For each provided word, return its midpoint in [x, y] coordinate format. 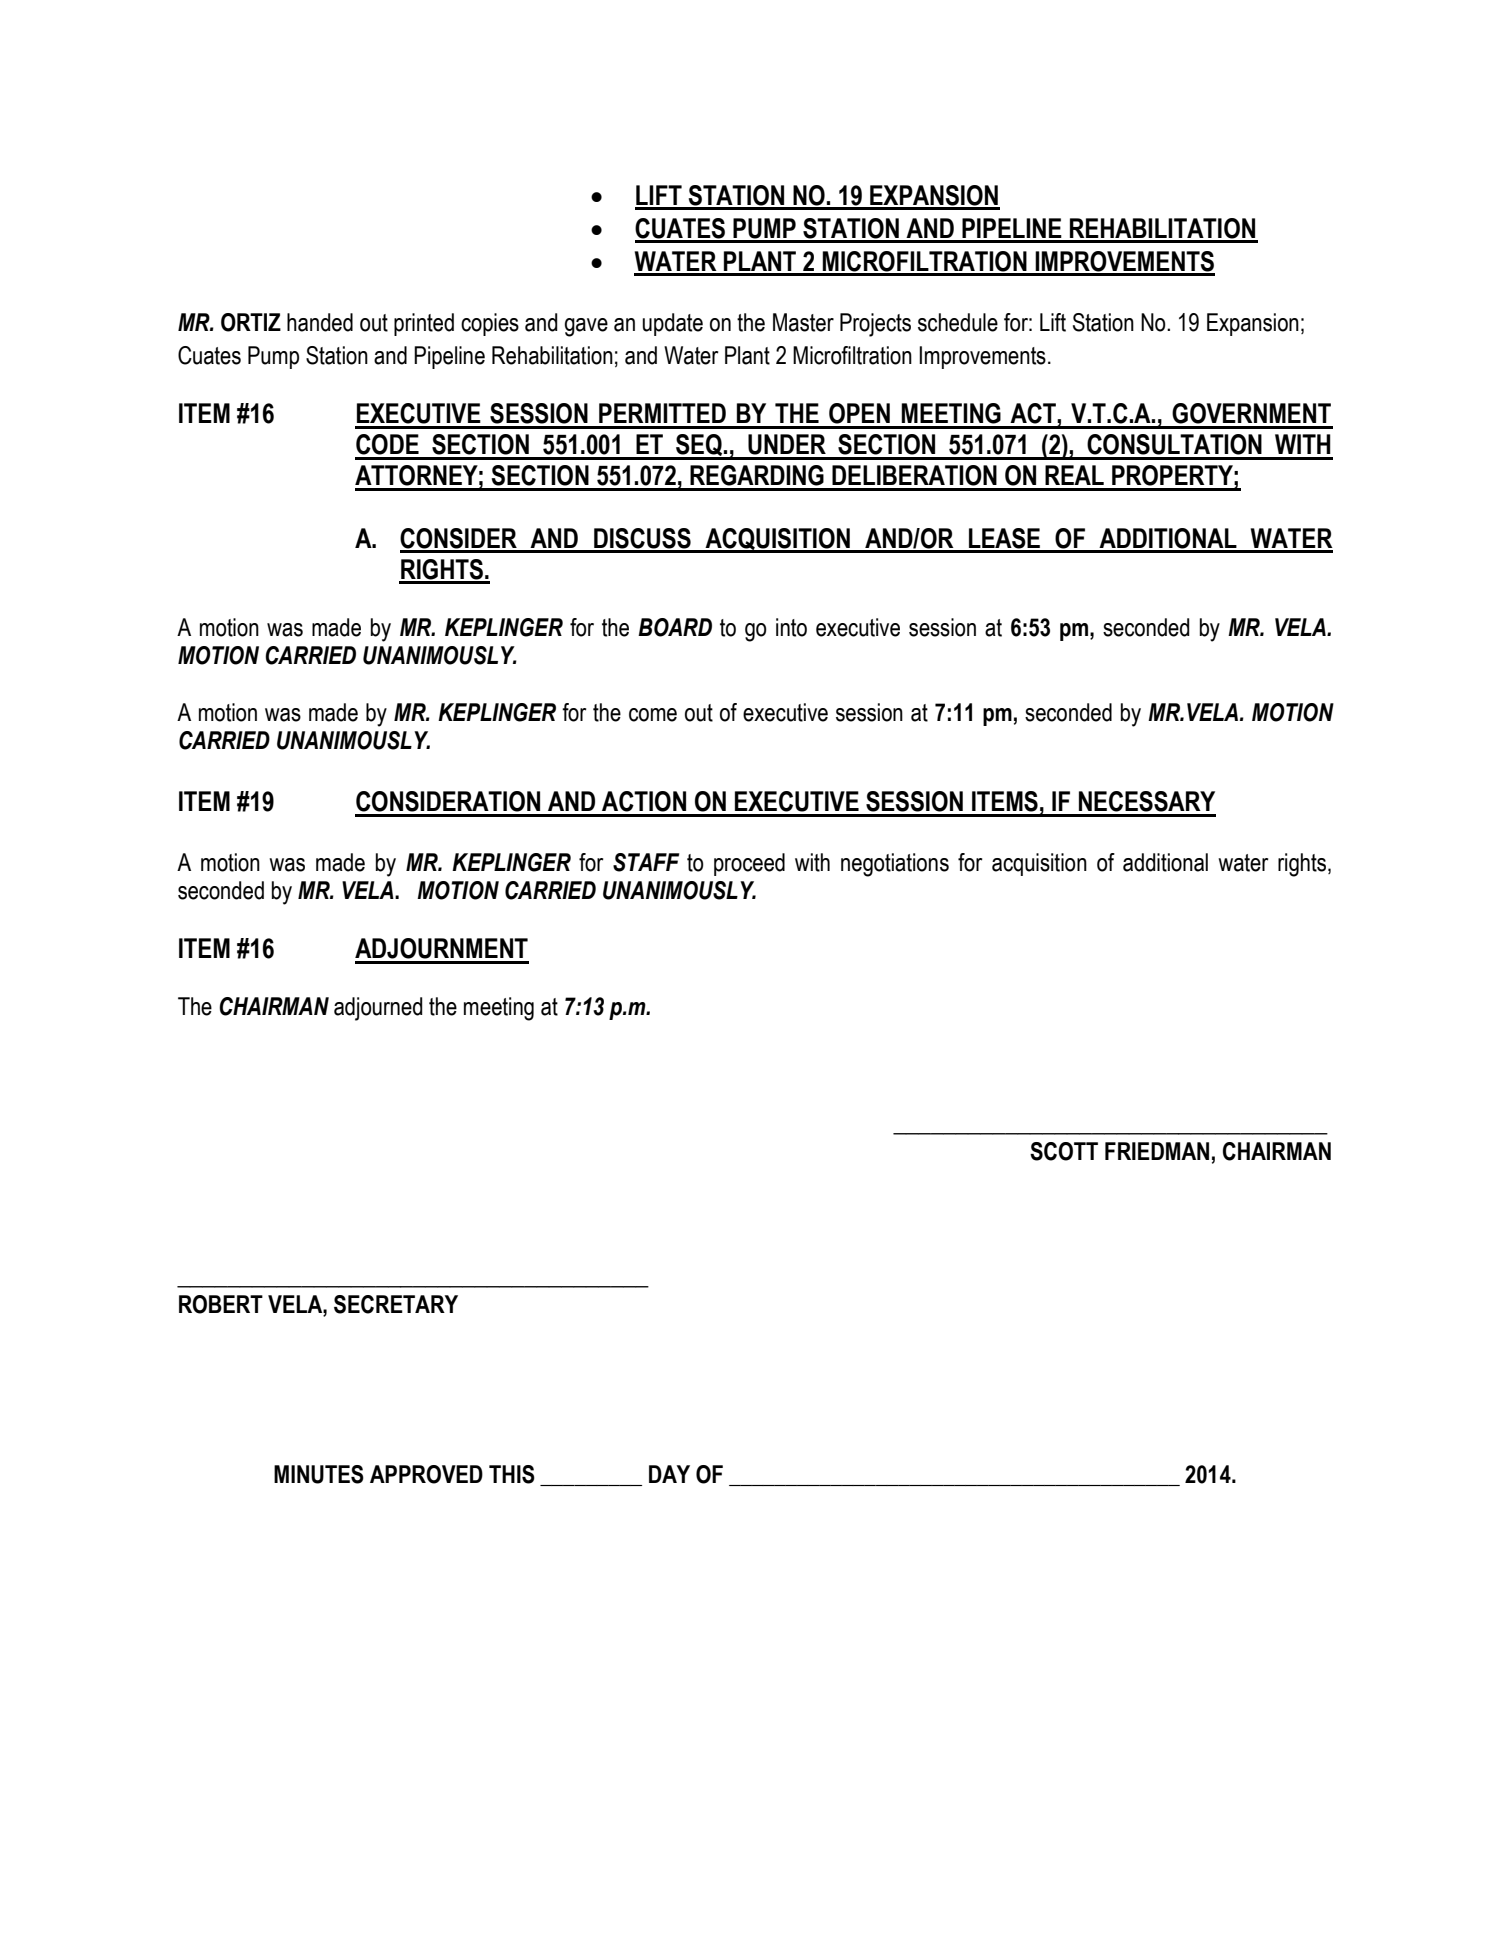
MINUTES [319, 1474]
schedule [958, 322]
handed [320, 322]
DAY [669, 1474]
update [672, 324]
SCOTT [1064, 1151]
